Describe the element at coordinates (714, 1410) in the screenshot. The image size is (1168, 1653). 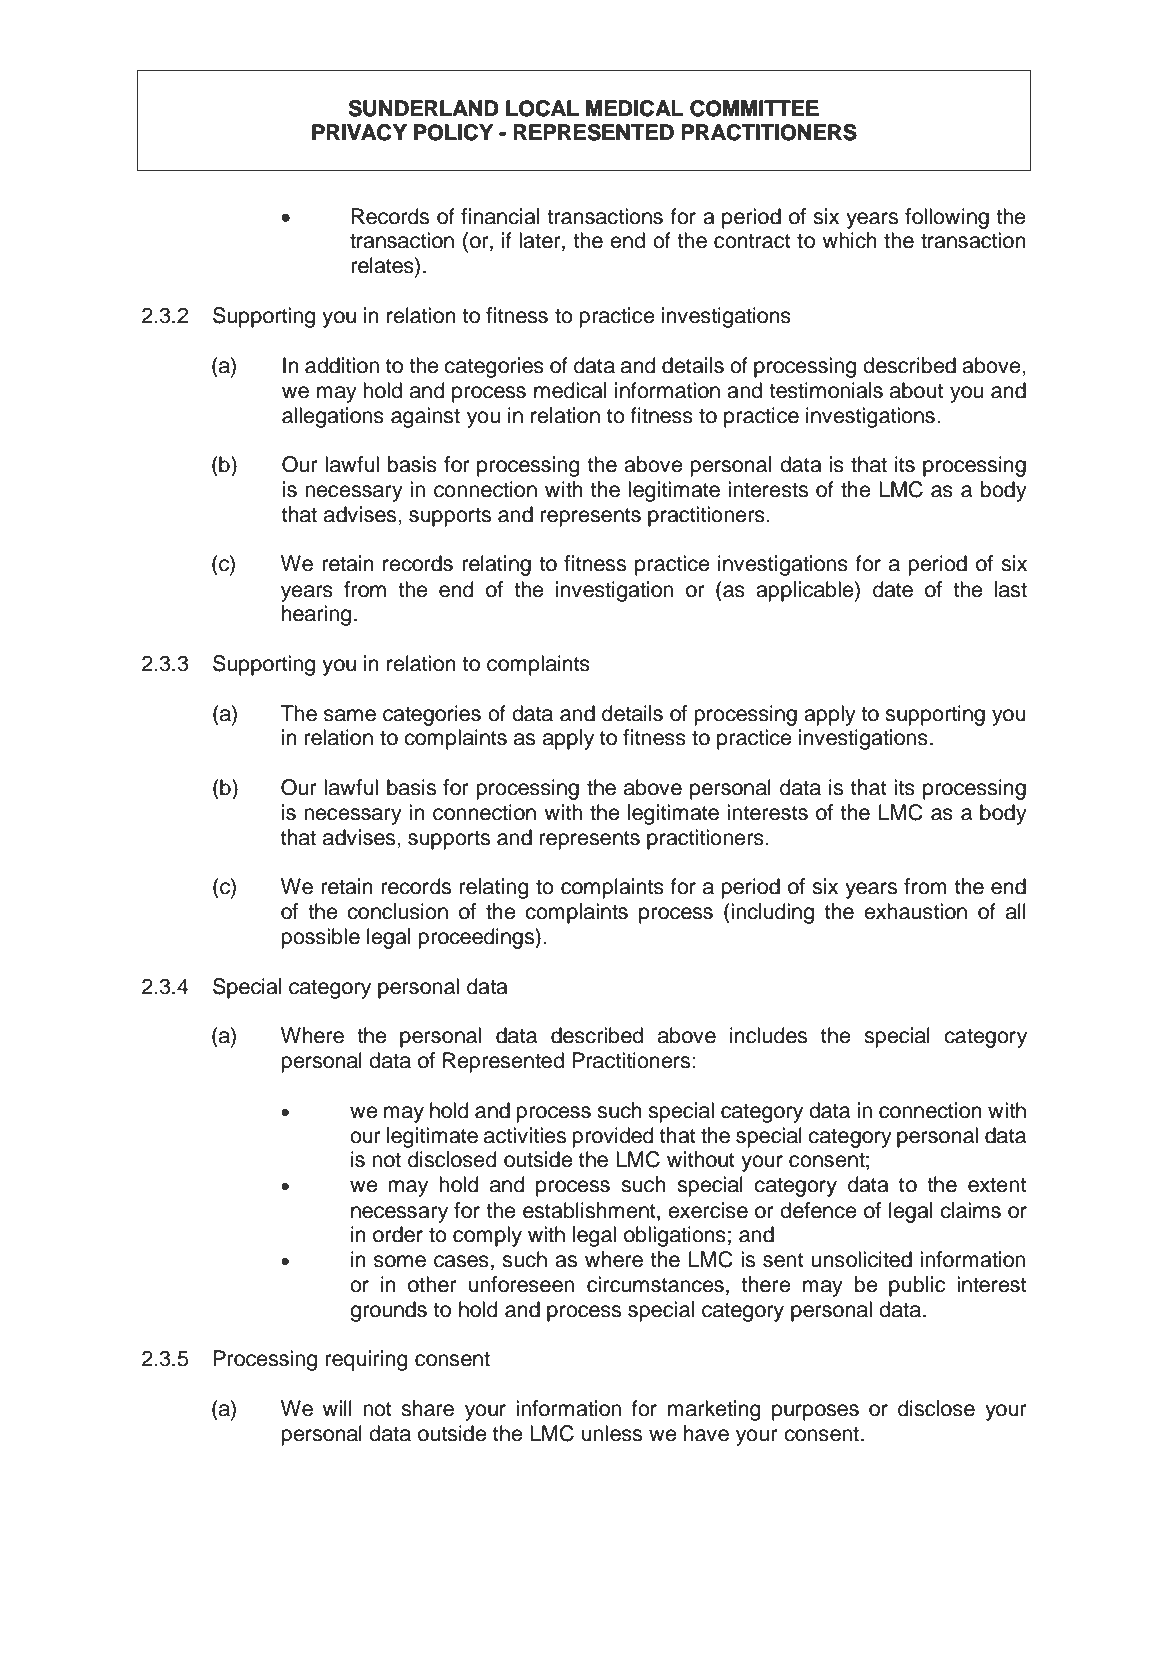
I see `marketing` at that location.
